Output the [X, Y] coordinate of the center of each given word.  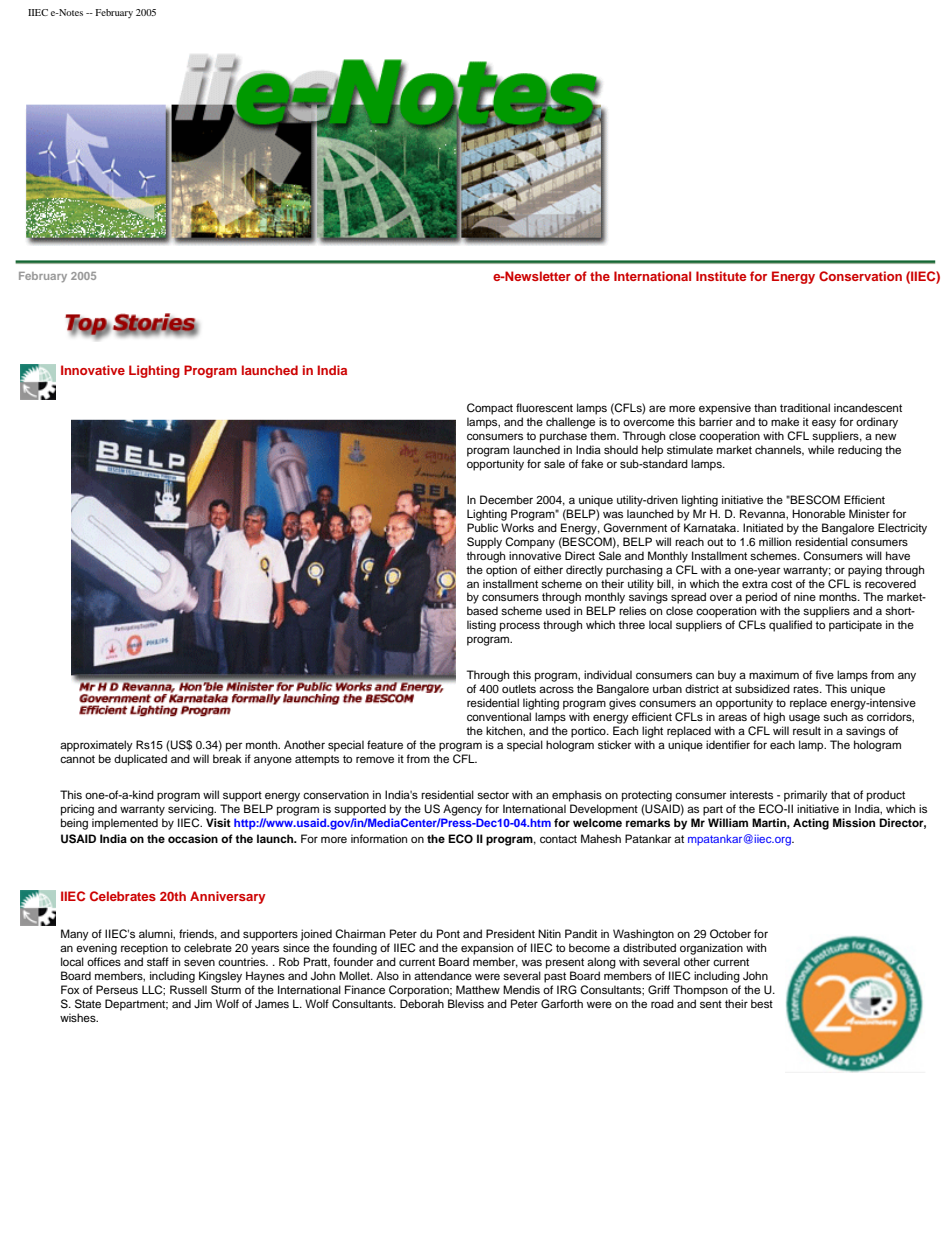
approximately [96, 746]
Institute [721, 276]
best [762, 1003]
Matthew [478, 989]
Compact [490, 409]
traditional [805, 407]
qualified [790, 626]
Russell [188, 989]
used [558, 610]
